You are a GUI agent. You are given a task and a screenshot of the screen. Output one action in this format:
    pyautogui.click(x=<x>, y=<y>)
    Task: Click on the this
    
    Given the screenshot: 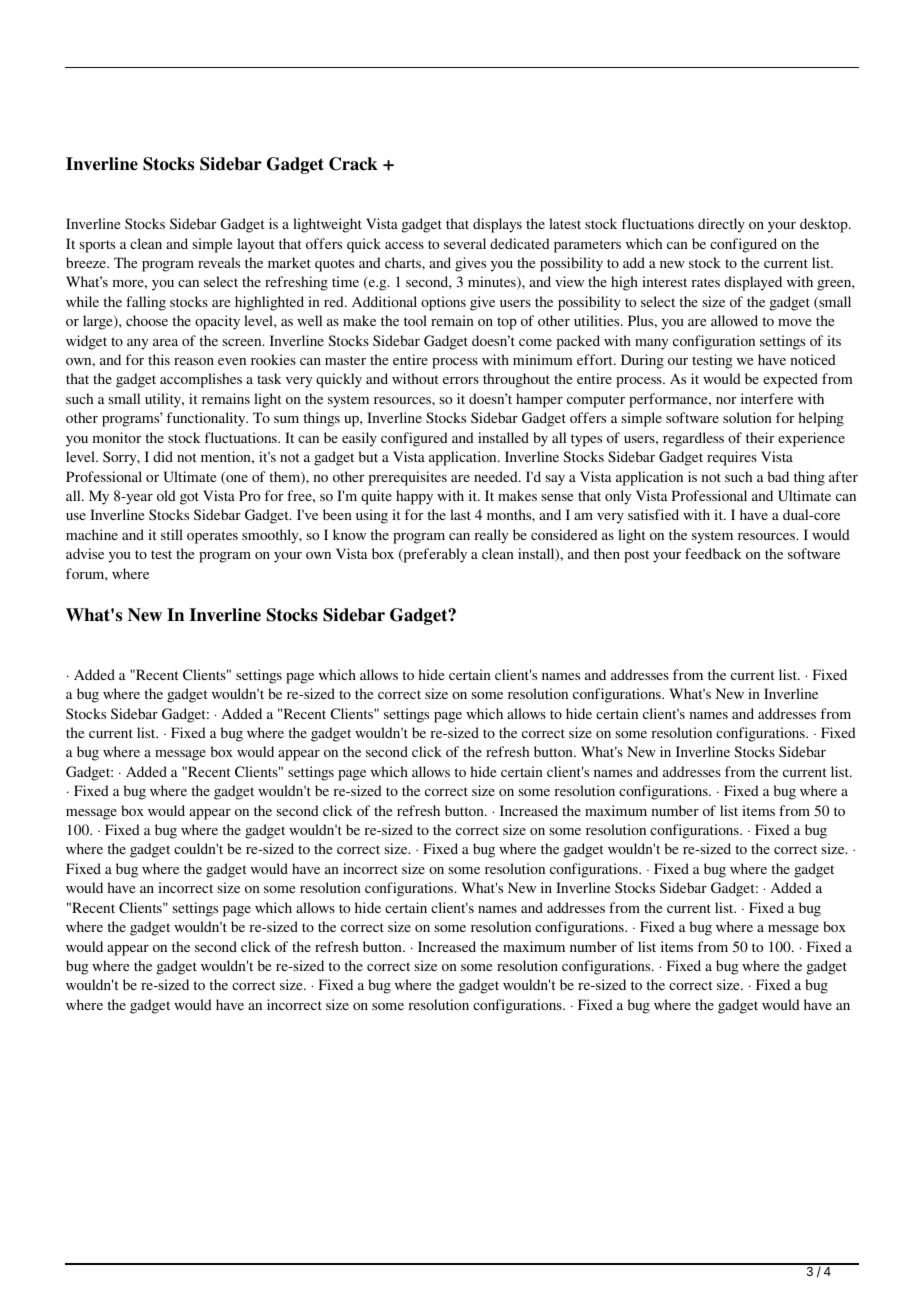 What is the action you would take?
    pyautogui.click(x=159, y=359)
